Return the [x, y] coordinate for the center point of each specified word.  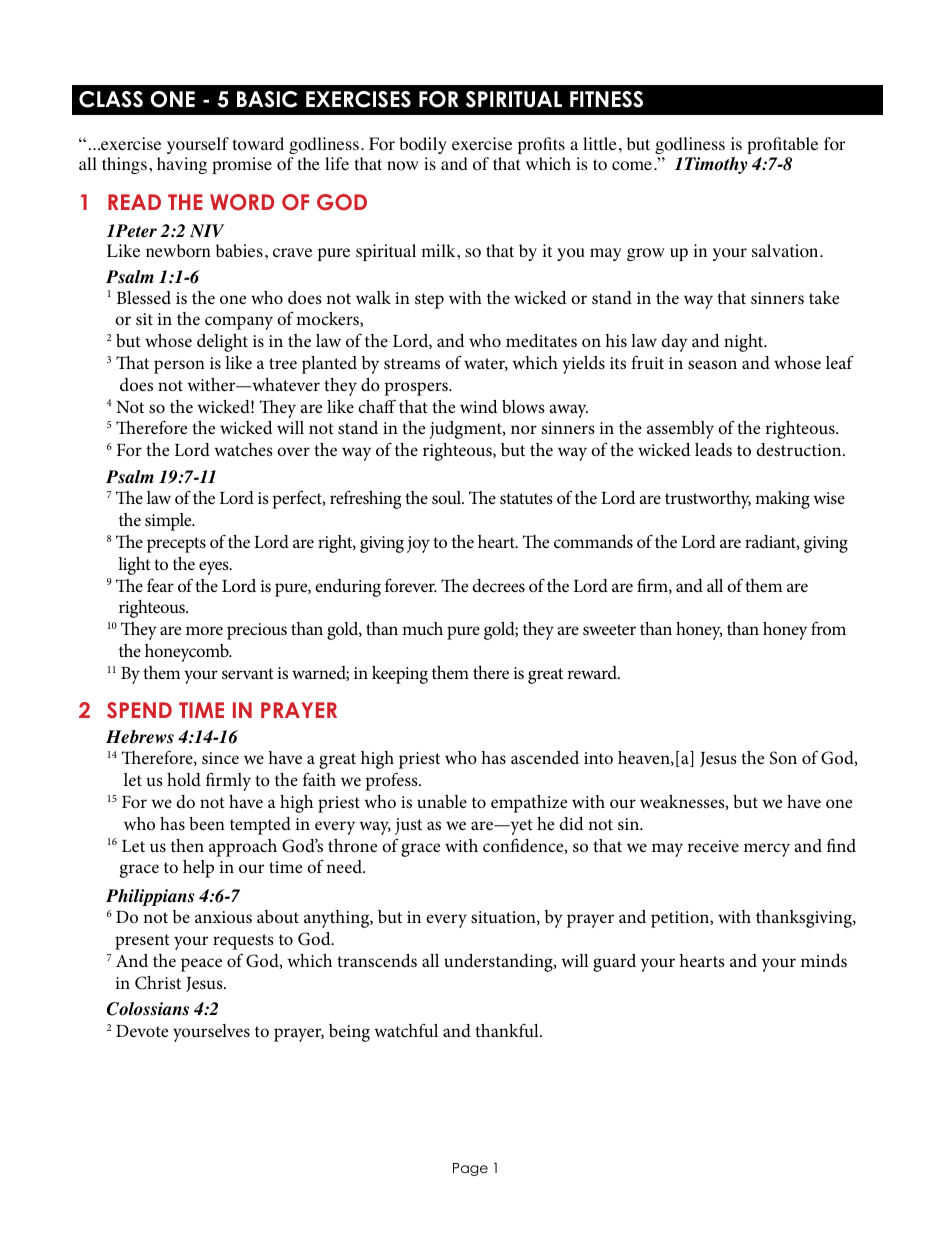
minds [824, 960]
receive [713, 846]
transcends [377, 960]
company [239, 323]
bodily [423, 145]
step [429, 301]
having [182, 165]
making [782, 500]
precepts [176, 545]
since [220, 758]
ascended [545, 757]
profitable [782, 145]
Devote [142, 1031]
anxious [223, 917]
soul [448, 497]
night [745, 343]
